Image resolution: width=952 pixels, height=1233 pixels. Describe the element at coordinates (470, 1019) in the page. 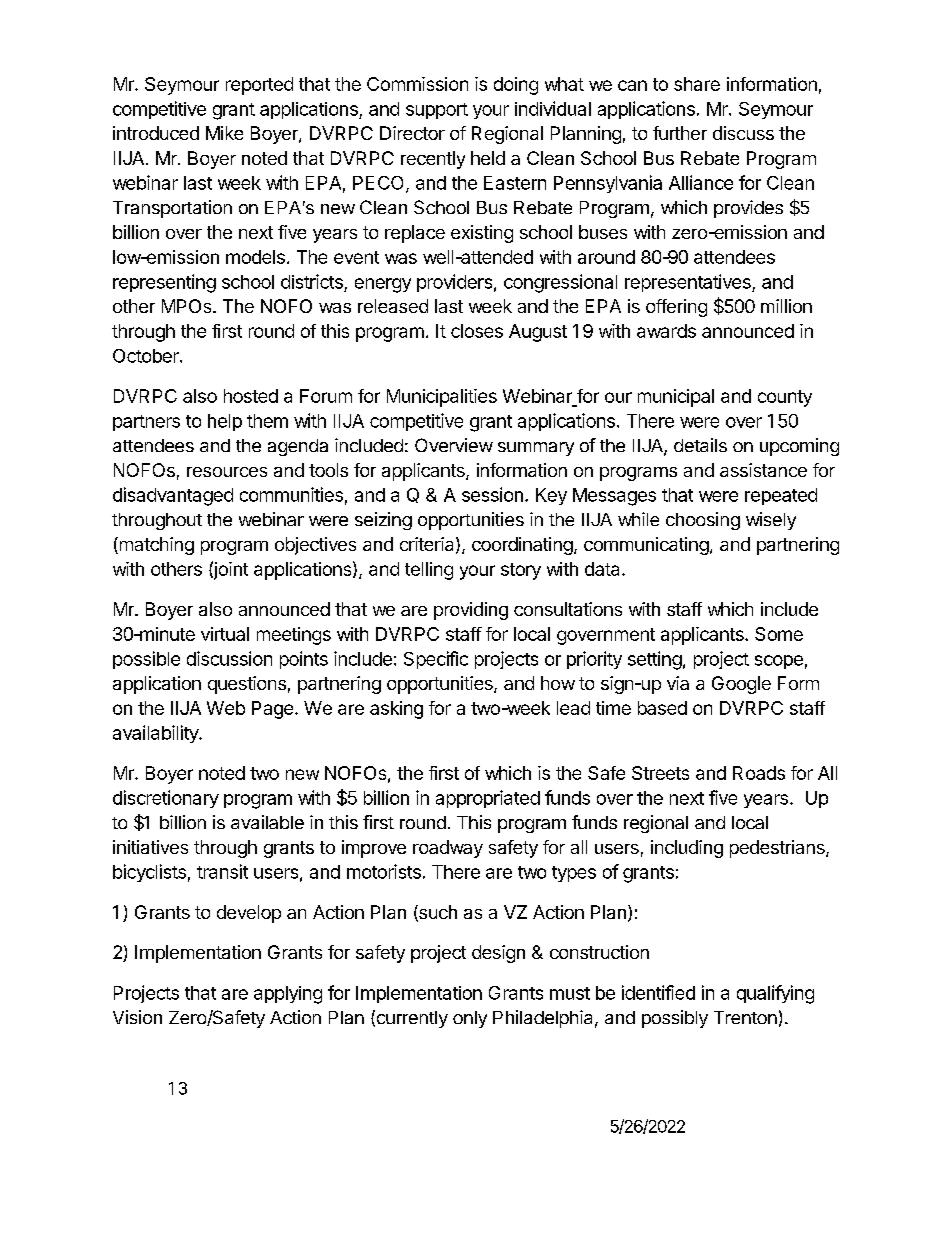

I see `only` at that location.
